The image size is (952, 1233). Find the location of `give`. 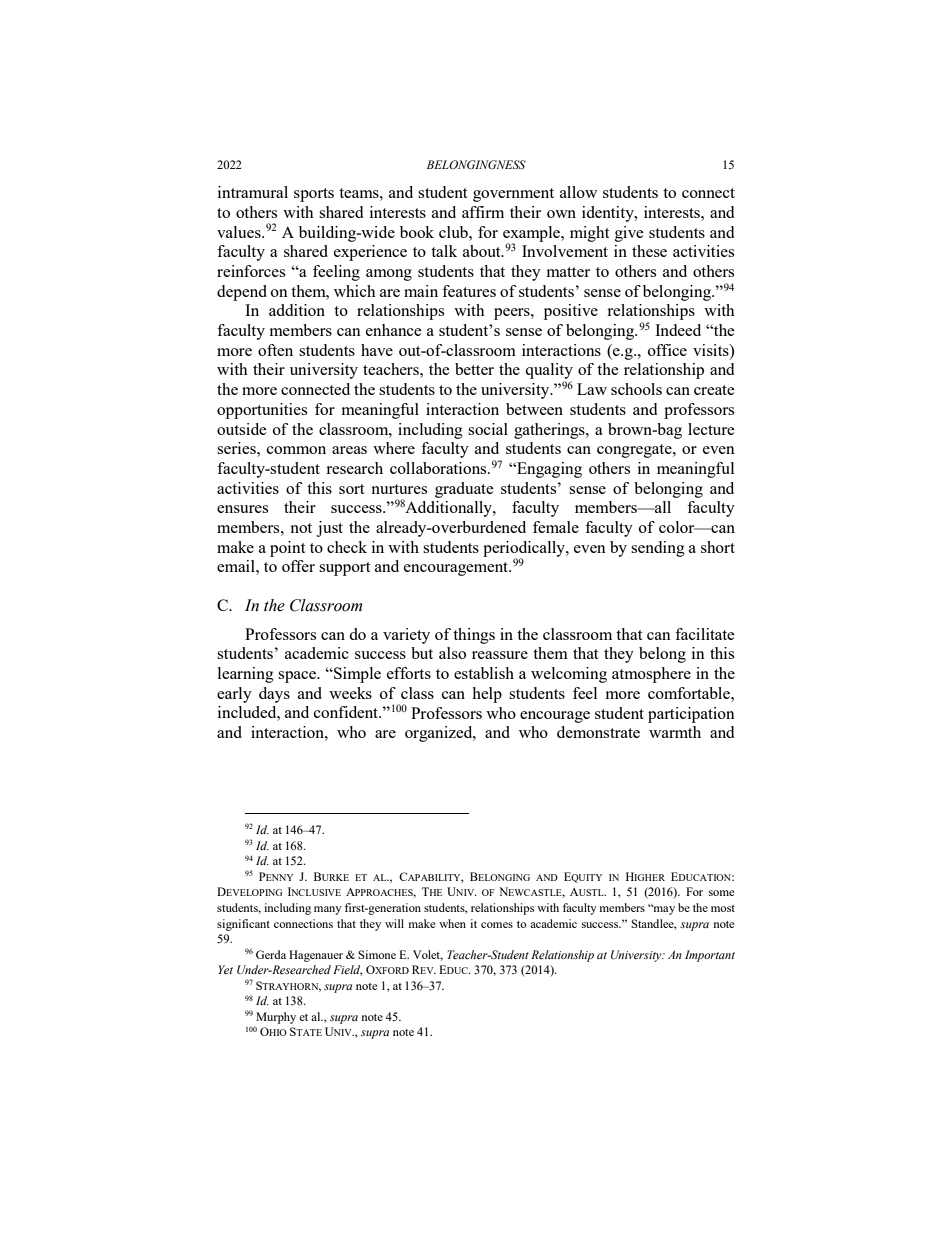

give is located at coordinates (629, 234).
